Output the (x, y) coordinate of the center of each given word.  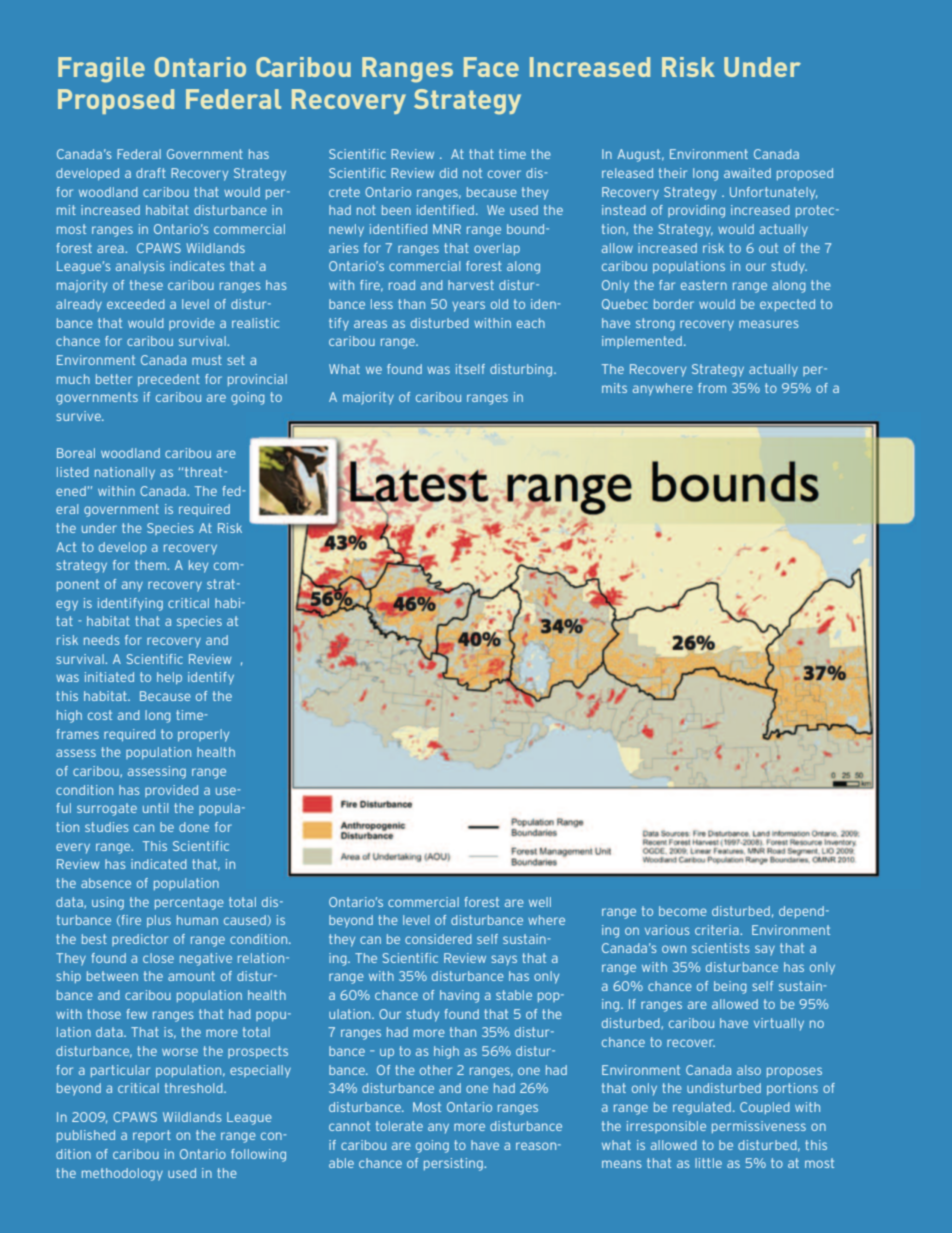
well (540, 902)
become (683, 911)
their (673, 173)
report (152, 1136)
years (468, 306)
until (155, 808)
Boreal (76, 453)
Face (491, 67)
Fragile (101, 69)
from (712, 388)
